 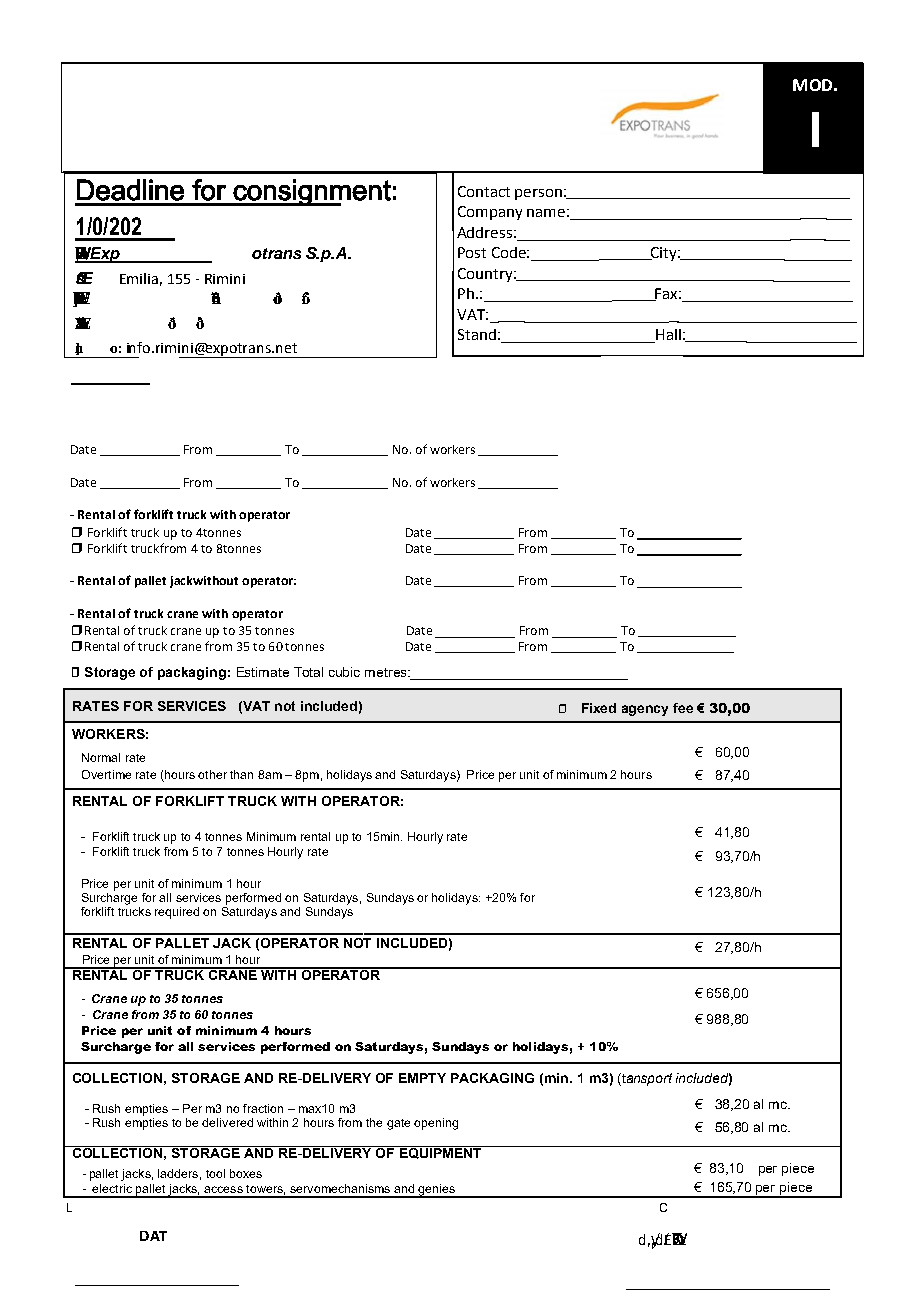 What do you see at coordinates (398, 1124) in the screenshot?
I see `gate` at bounding box center [398, 1124].
